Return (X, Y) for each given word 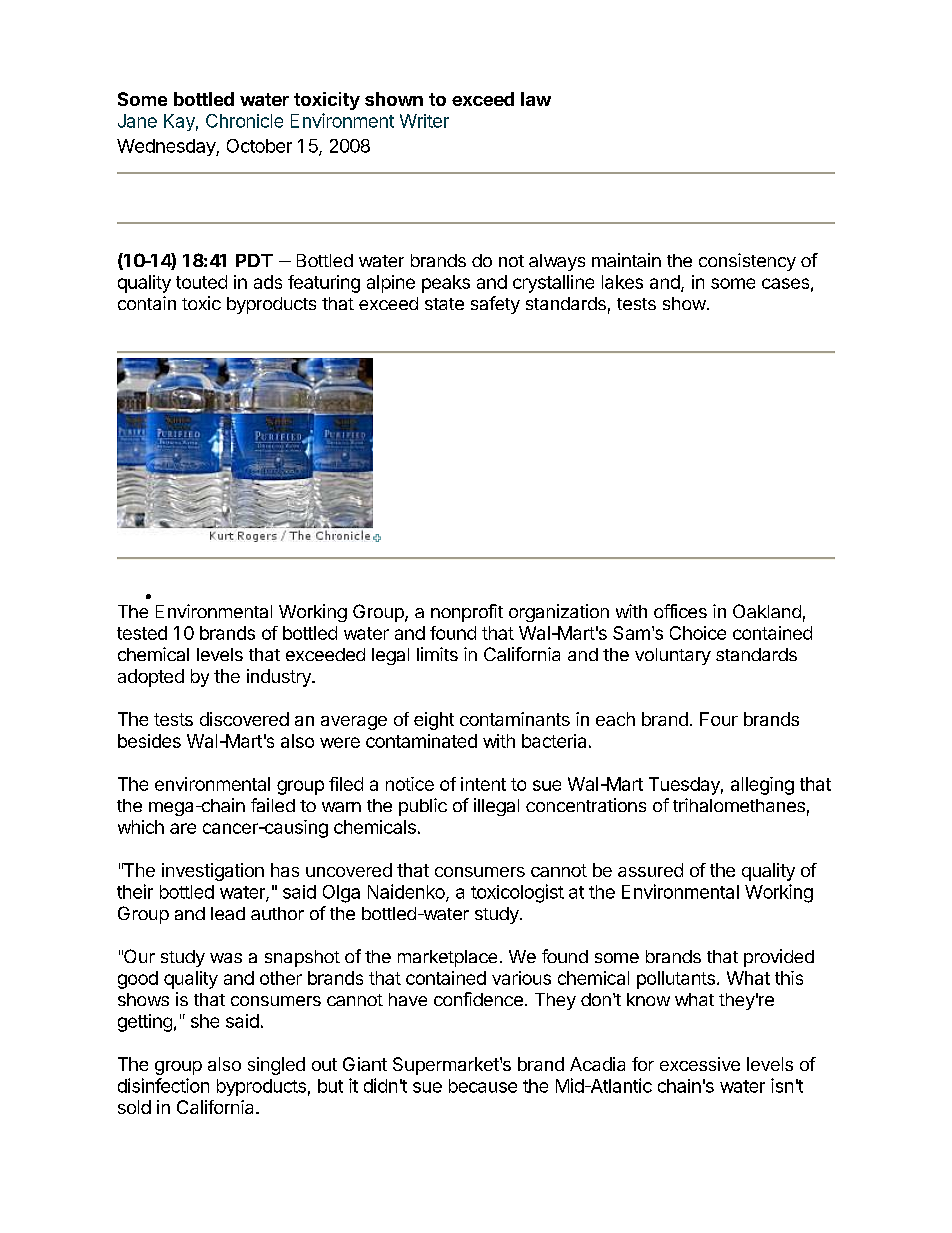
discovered (244, 719)
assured (650, 870)
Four (719, 719)
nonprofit (467, 613)
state (444, 304)
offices (680, 611)
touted (201, 282)
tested (142, 633)
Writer (424, 121)
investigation (213, 872)
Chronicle (244, 121)
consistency (747, 262)
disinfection (163, 1085)
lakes (622, 282)
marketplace (447, 958)
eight (434, 721)
